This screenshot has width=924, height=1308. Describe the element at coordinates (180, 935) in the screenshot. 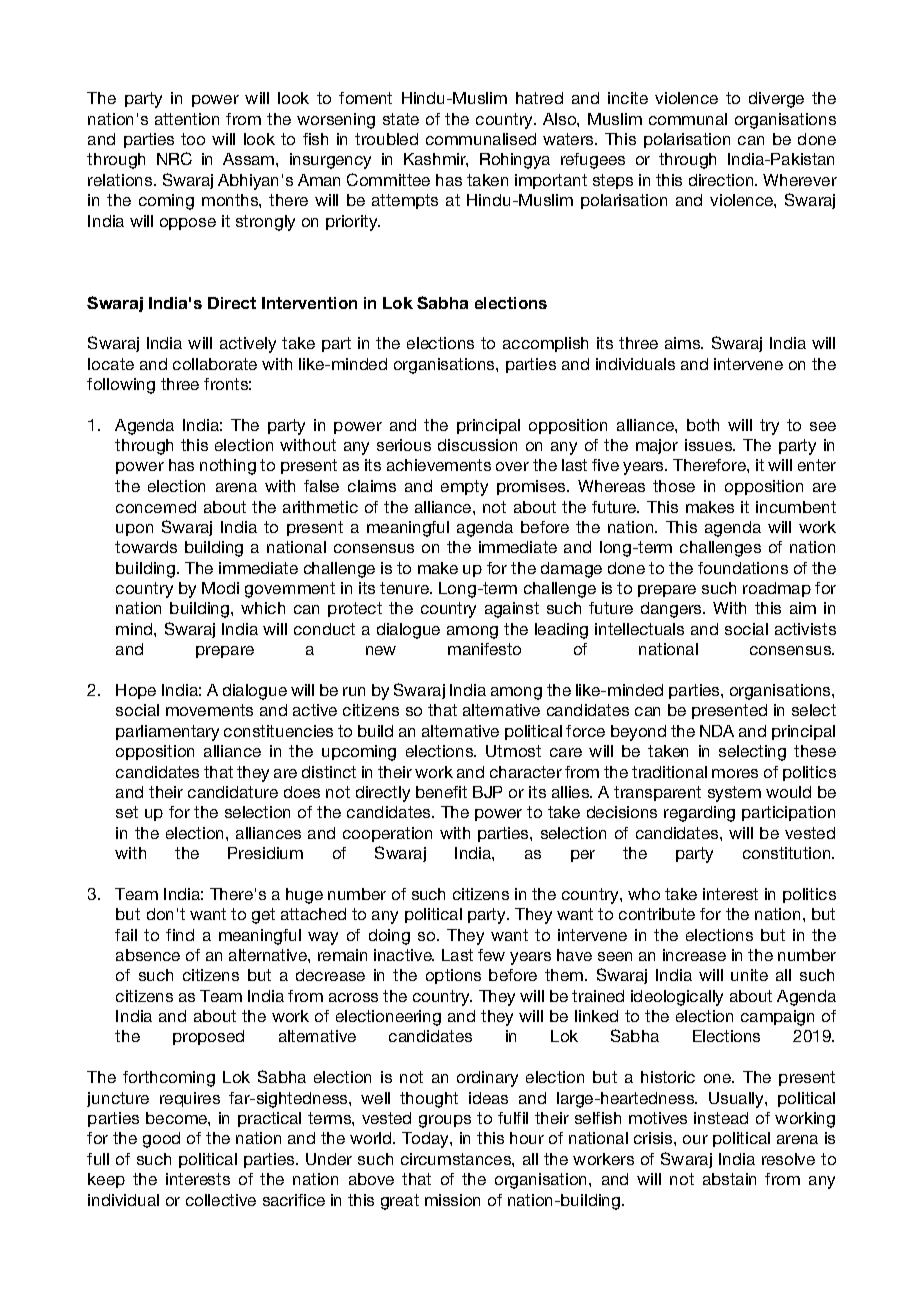

I see `find` at that location.
